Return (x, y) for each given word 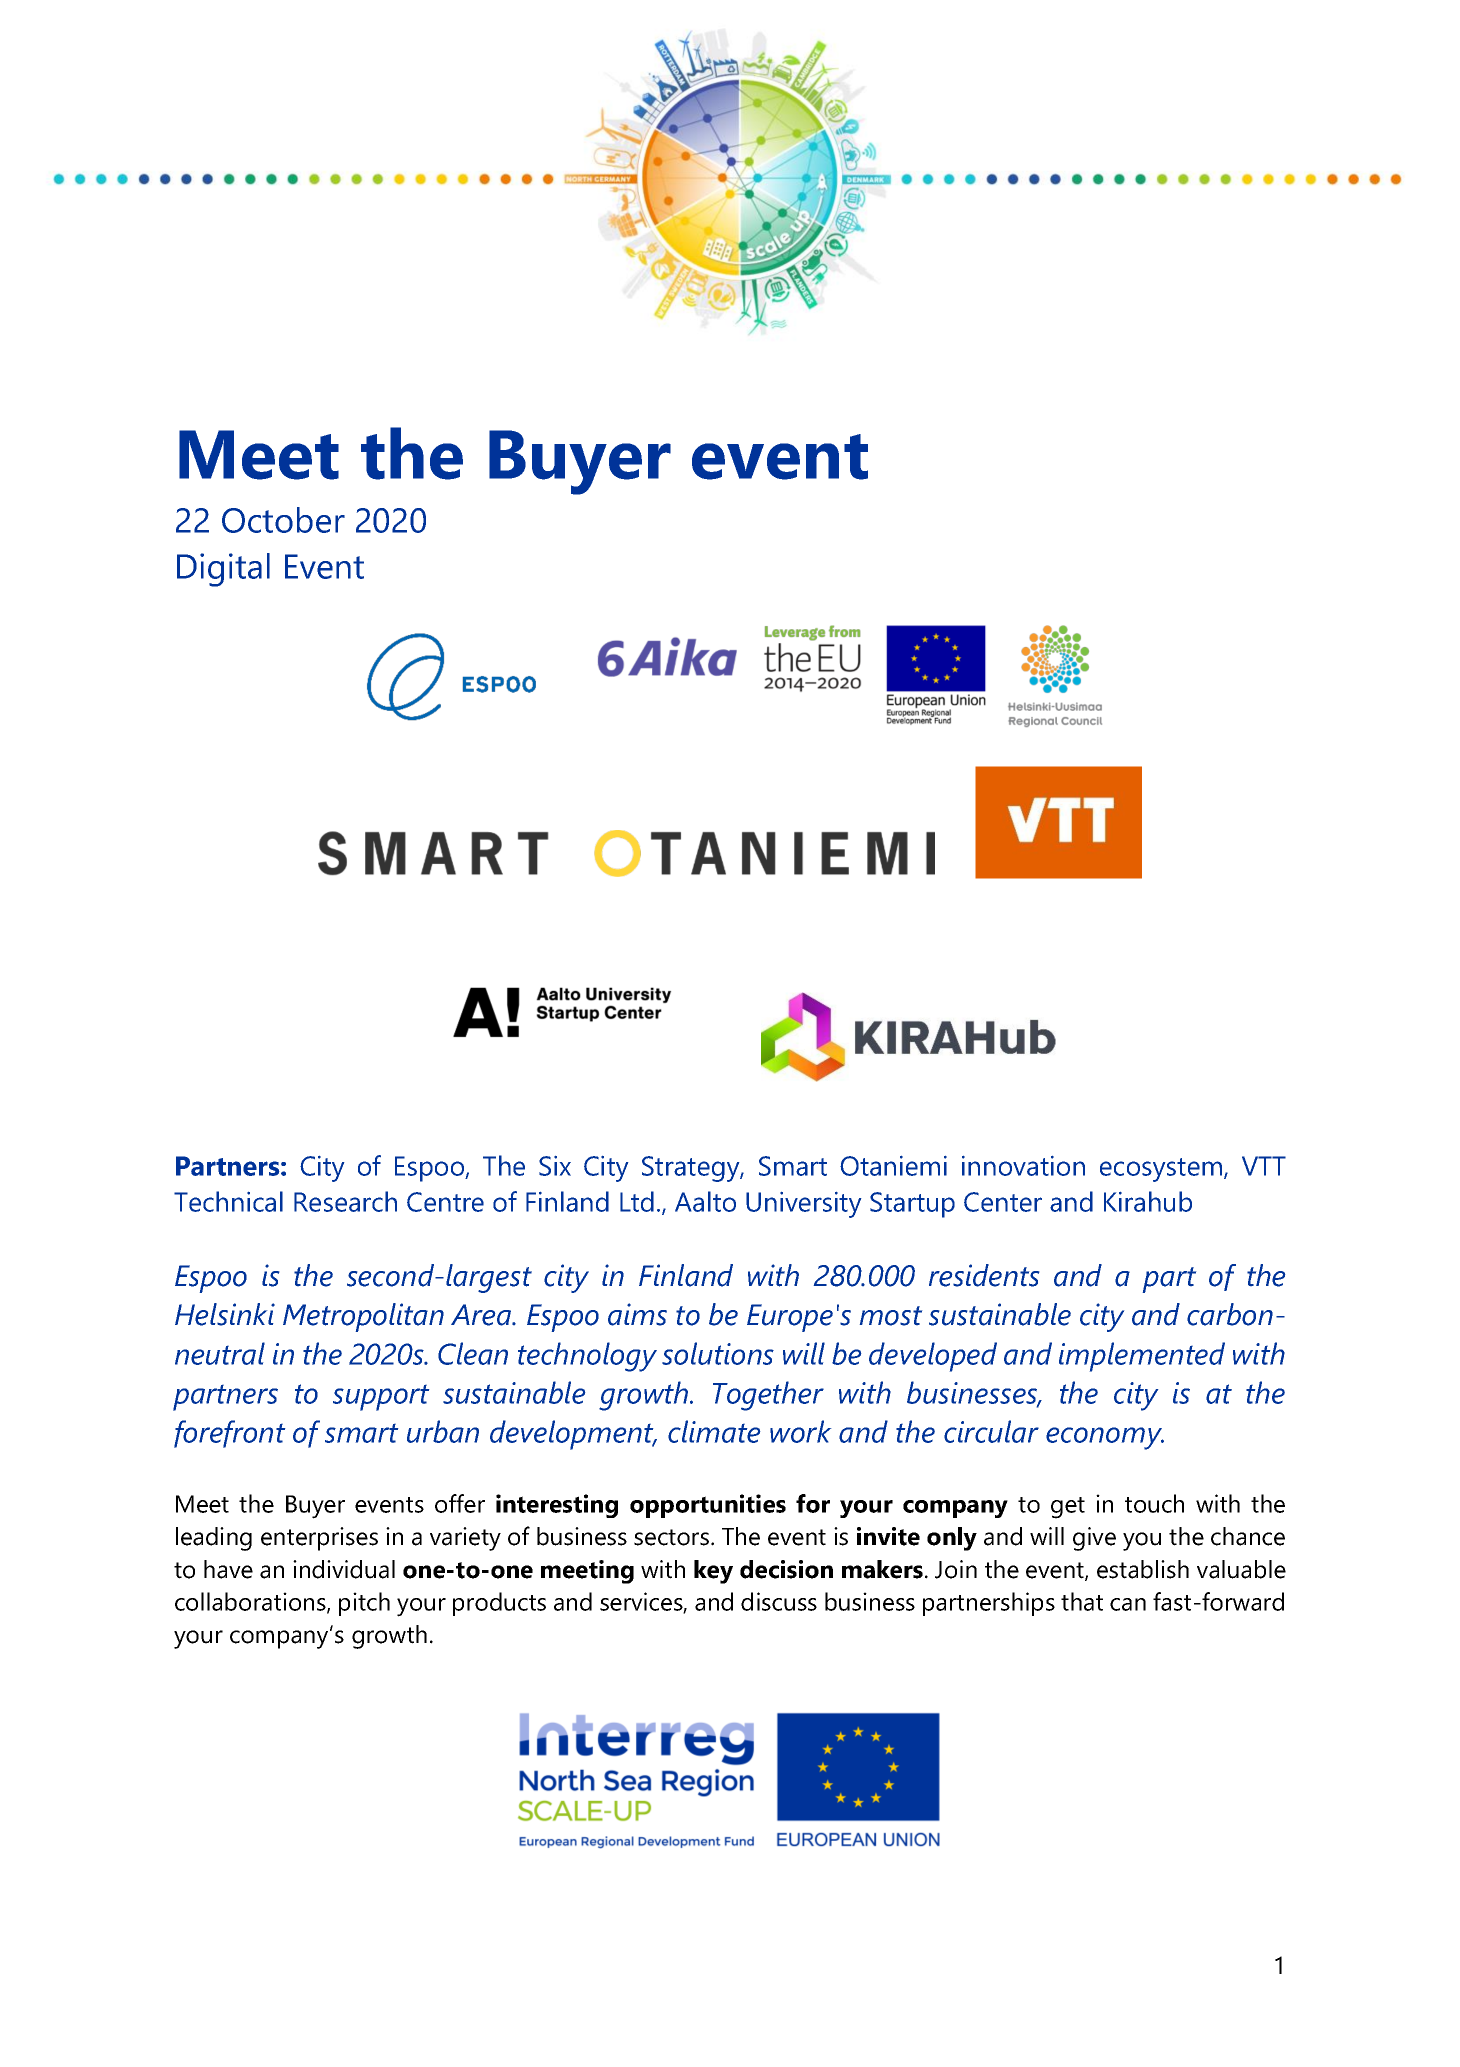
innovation (1023, 1166)
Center (1003, 1202)
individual (344, 1569)
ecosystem (1162, 1170)
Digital (223, 570)
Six (555, 1166)
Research (345, 1201)
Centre (445, 1202)
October (283, 520)
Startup (912, 1205)
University (803, 1205)
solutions (718, 1353)
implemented (1142, 1357)
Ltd (637, 1201)
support (381, 1398)
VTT (1264, 1166)
